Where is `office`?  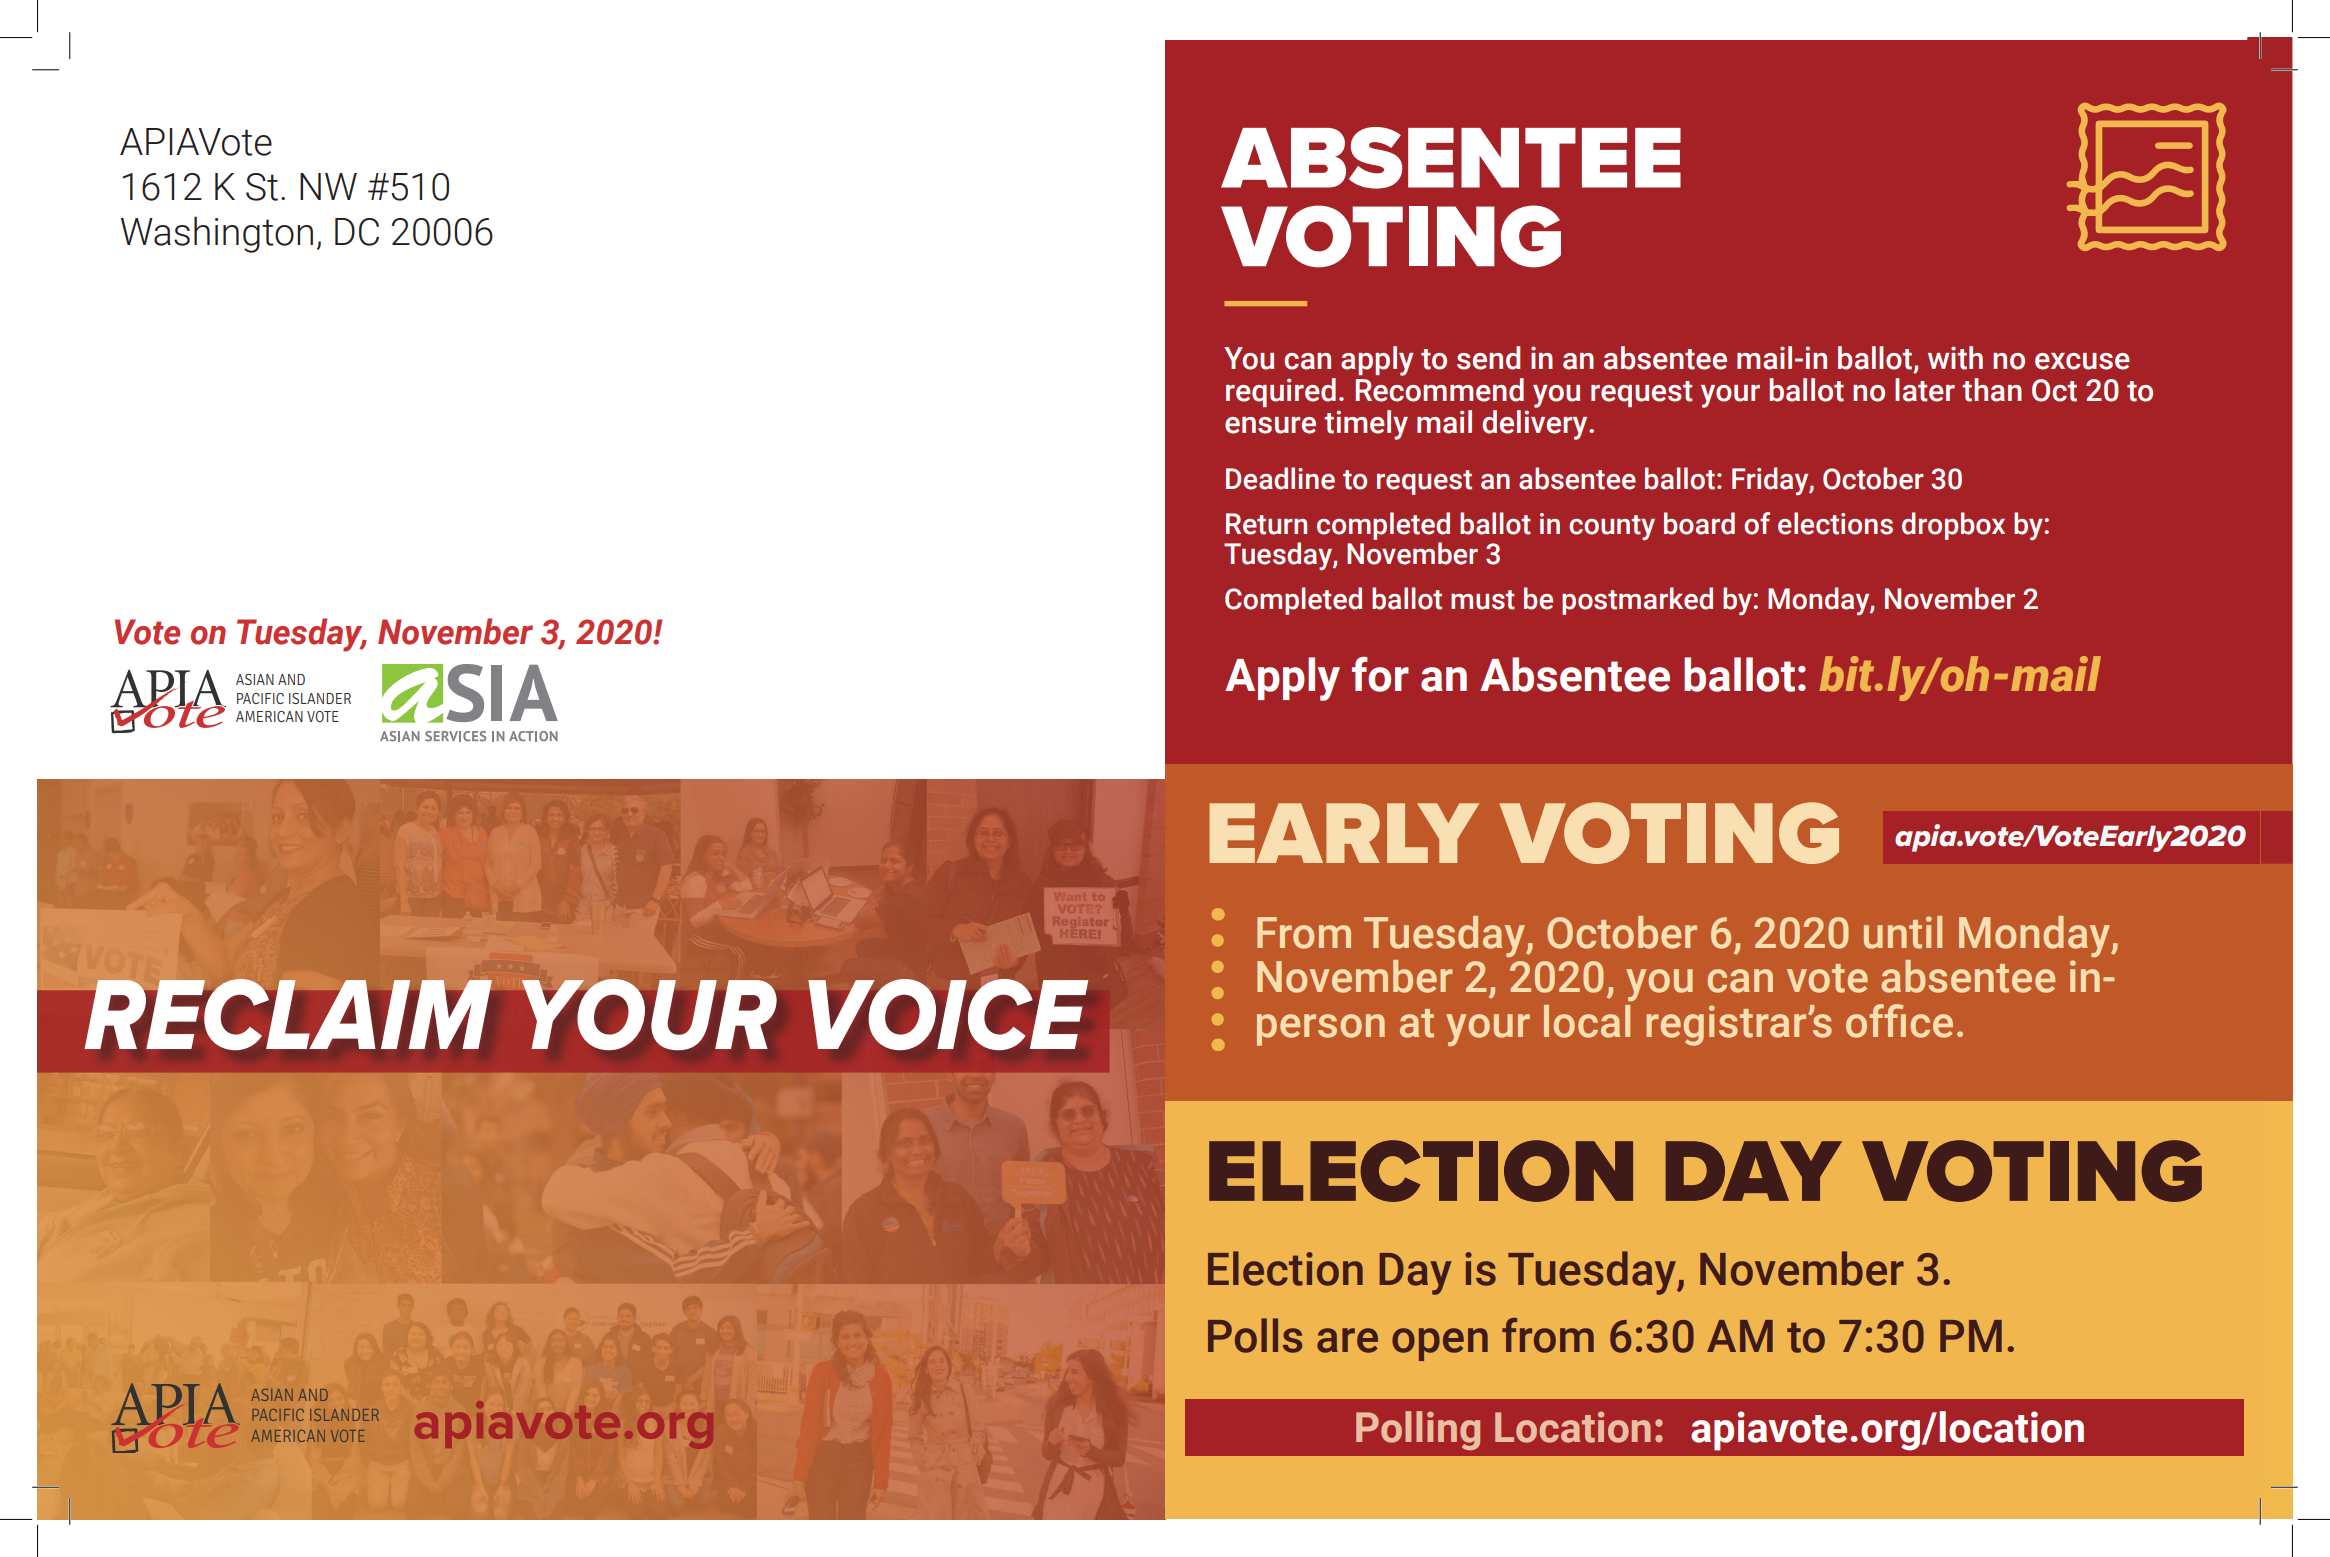 office is located at coordinates (1899, 1021).
